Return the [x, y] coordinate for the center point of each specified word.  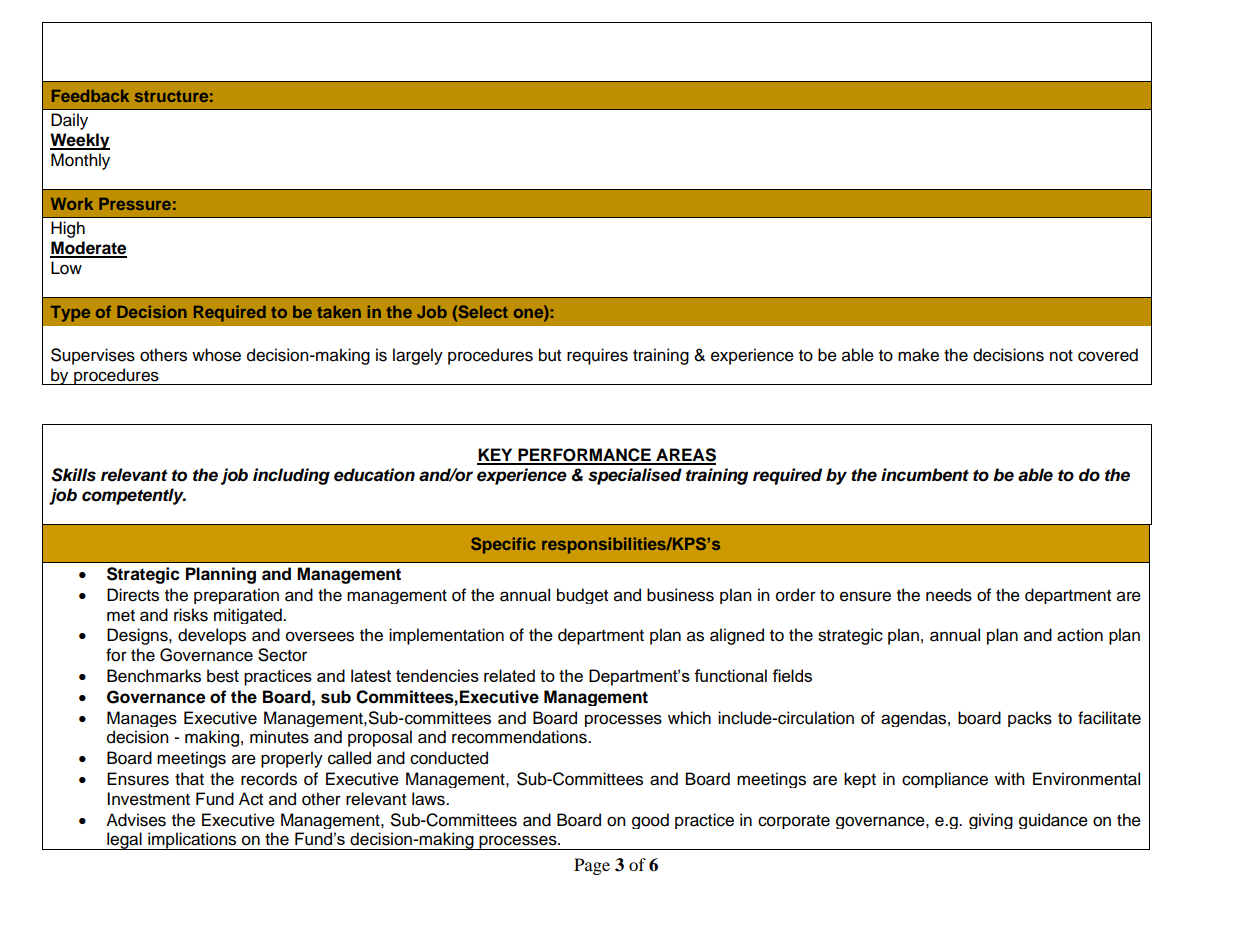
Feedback [90, 96]
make [918, 355]
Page [592, 866]
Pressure [135, 204]
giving [991, 821]
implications [192, 841]
